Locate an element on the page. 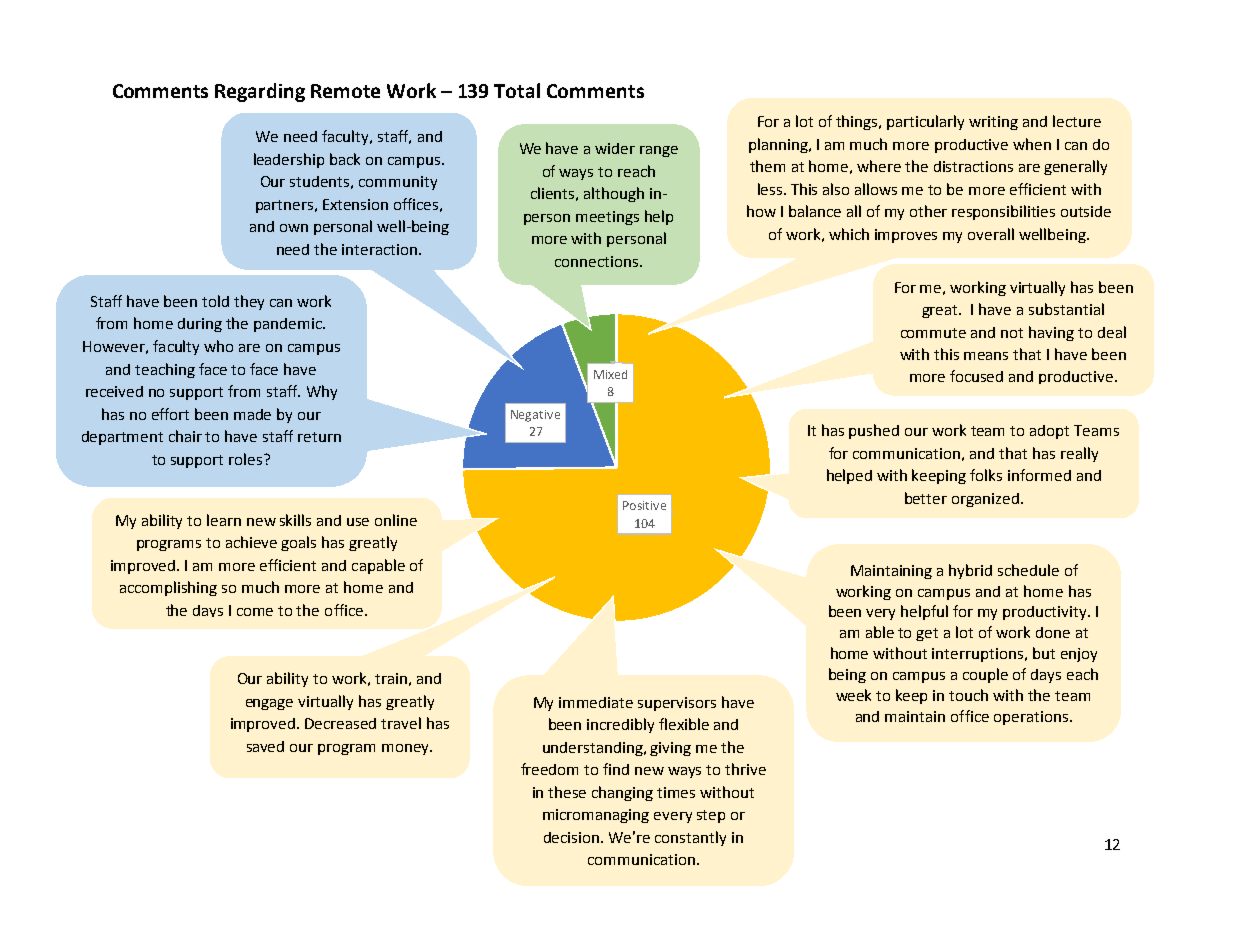 Image resolution: width=1233 pixels, height=952 pixels. Positive is located at coordinates (644, 505).
